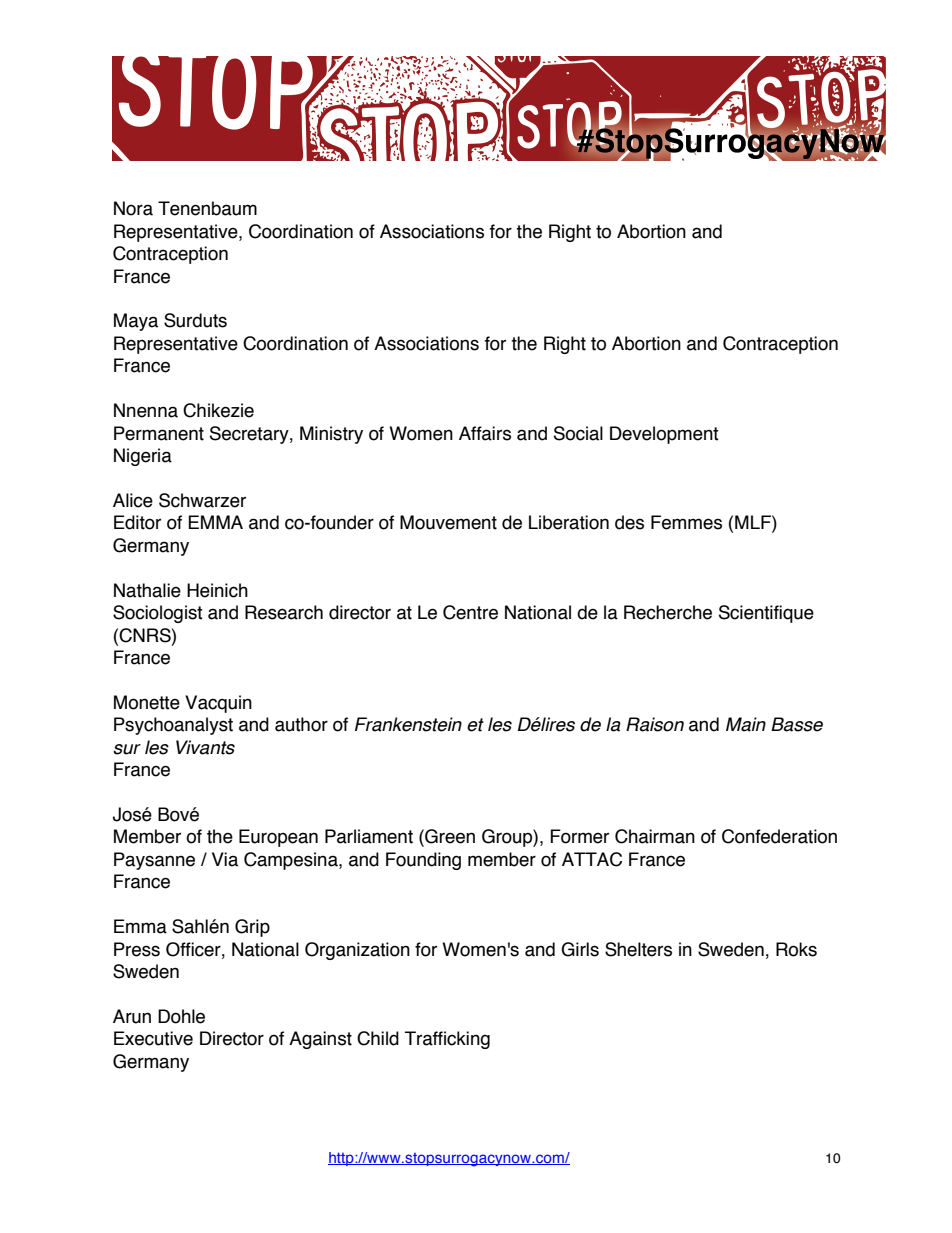 Image resolution: width=952 pixels, height=1233 pixels. What do you see at coordinates (408, 724) in the screenshot?
I see `Frankenstein` at bounding box center [408, 724].
